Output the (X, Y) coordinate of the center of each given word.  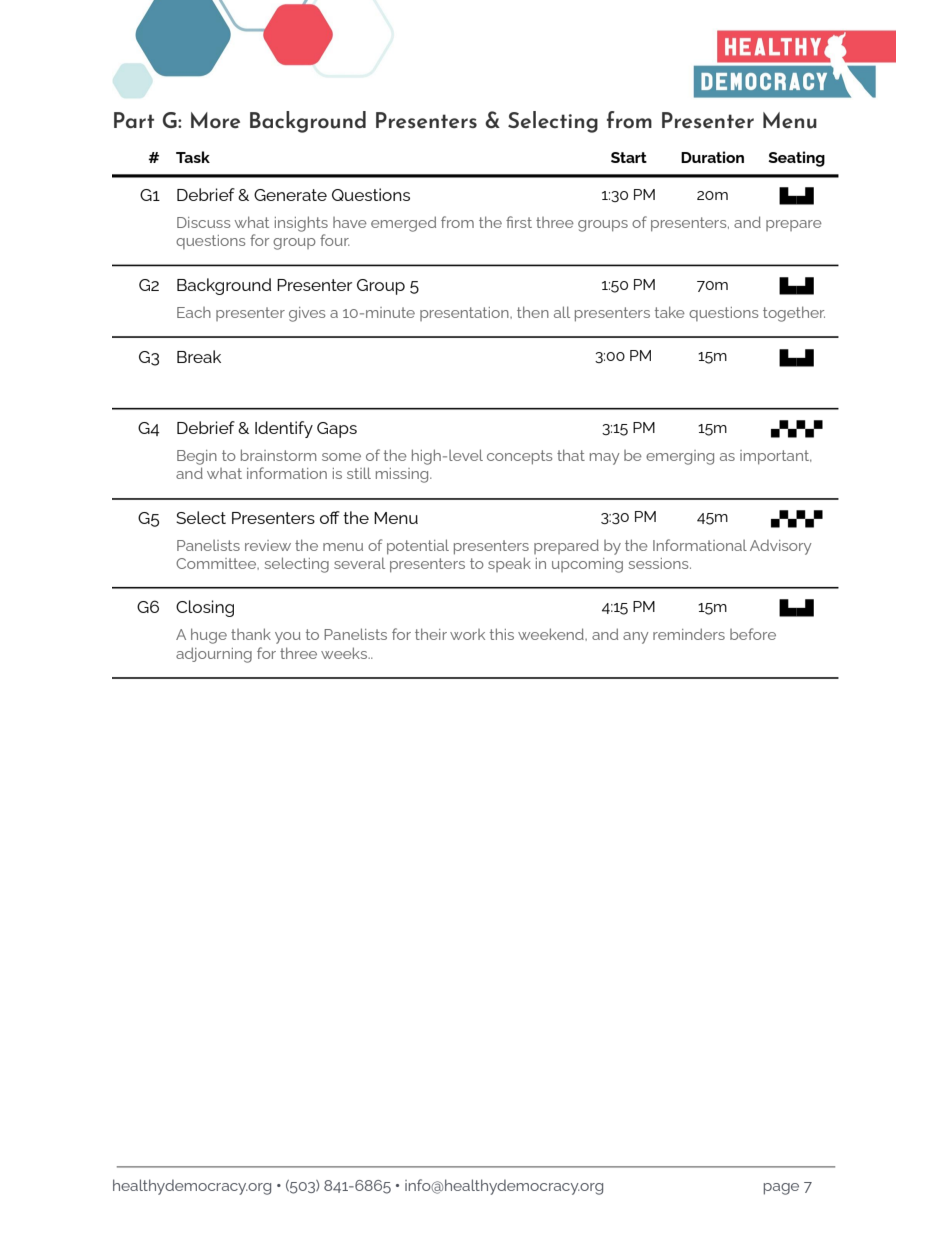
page (781, 1189)
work (467, 634)
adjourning (214, 655)
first (519, 222)
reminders (689, 634)
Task (193, 157)
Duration (712, 157)
